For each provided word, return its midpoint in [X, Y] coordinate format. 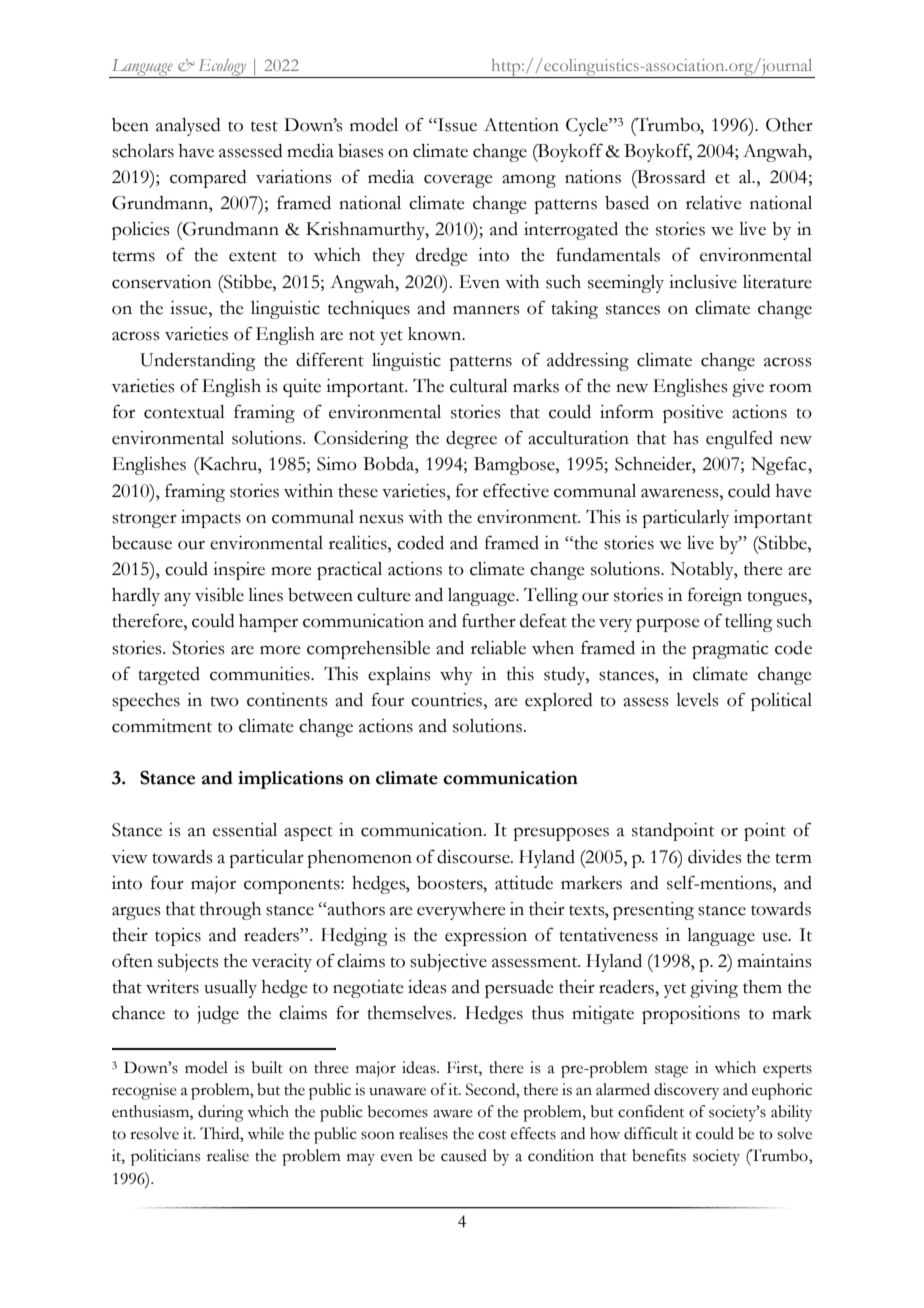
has [685, 438]
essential [245, 830]
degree [471, 440]
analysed [188, 127]
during [220, 1113]
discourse [474, 857]
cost [492, 1135]
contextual [184, 412]
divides [714, 857]
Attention [521, 125]
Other [789, 125]
